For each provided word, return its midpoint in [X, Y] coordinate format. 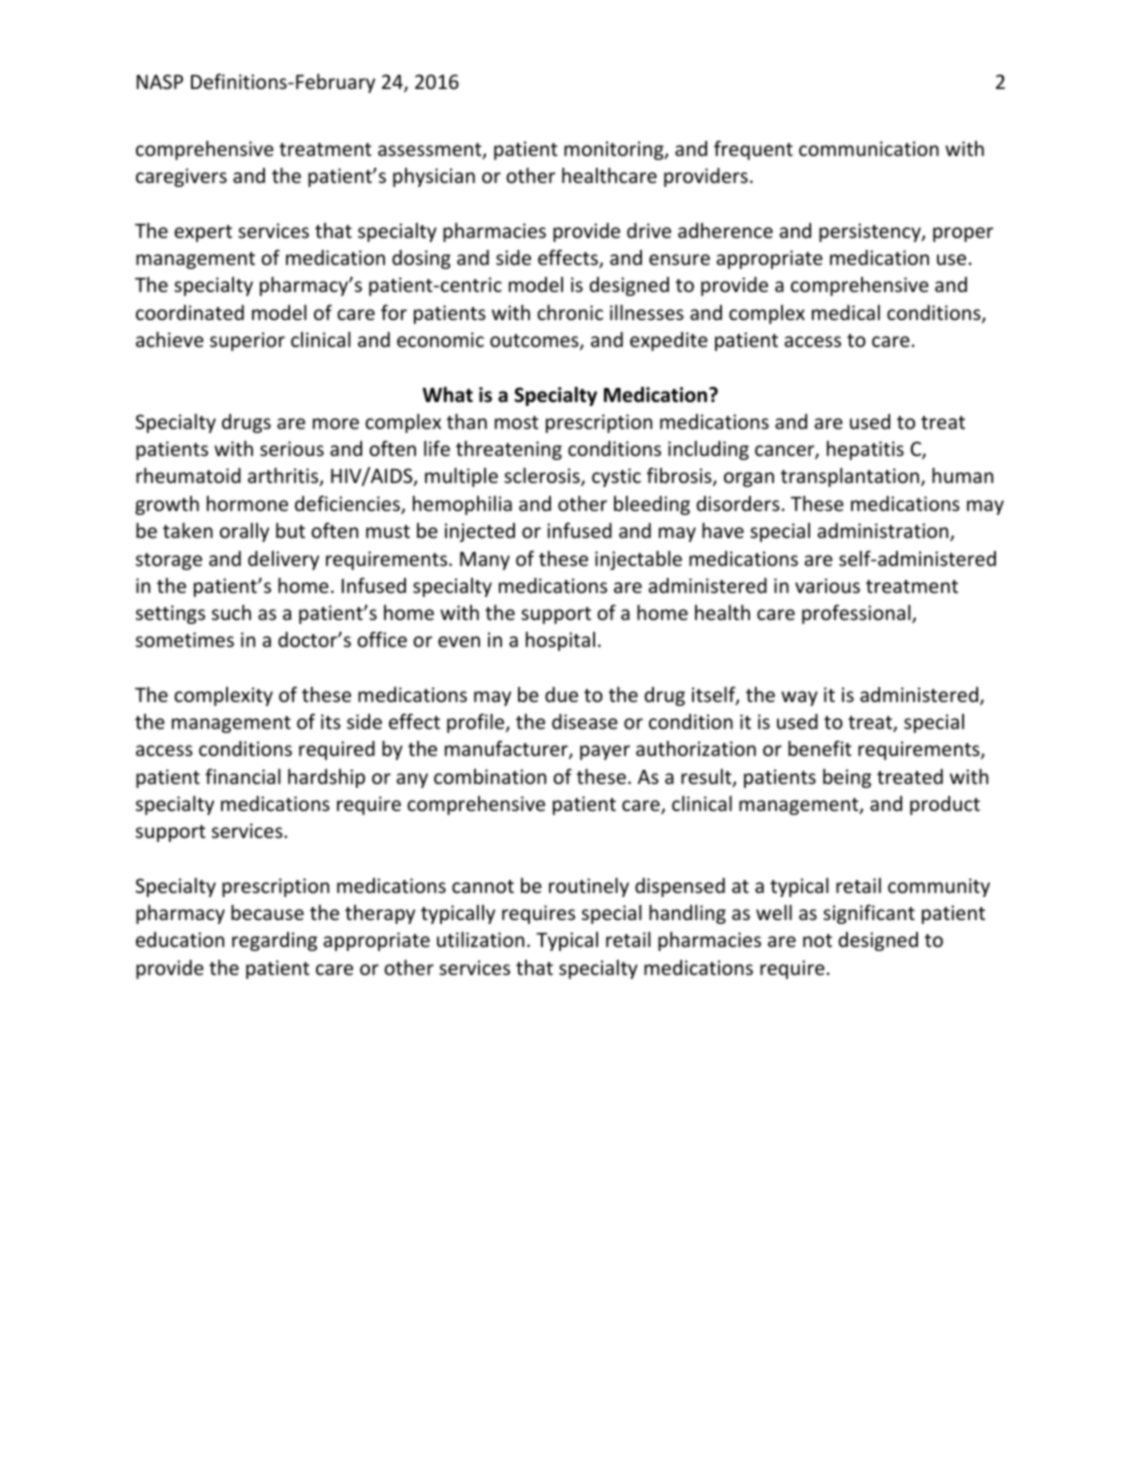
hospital [560, 641]
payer [605, 752]
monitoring [615, 150]
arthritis [284, 477]
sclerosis [543, 477]
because [267, 912]
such [231, 612]
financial [243, 776]
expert [203, 233]
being [847, 778]
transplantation [850, 477]
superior [247, 341]
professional [857, 614]
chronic [570, 312]
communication [869, 148]
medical [846, 312]
